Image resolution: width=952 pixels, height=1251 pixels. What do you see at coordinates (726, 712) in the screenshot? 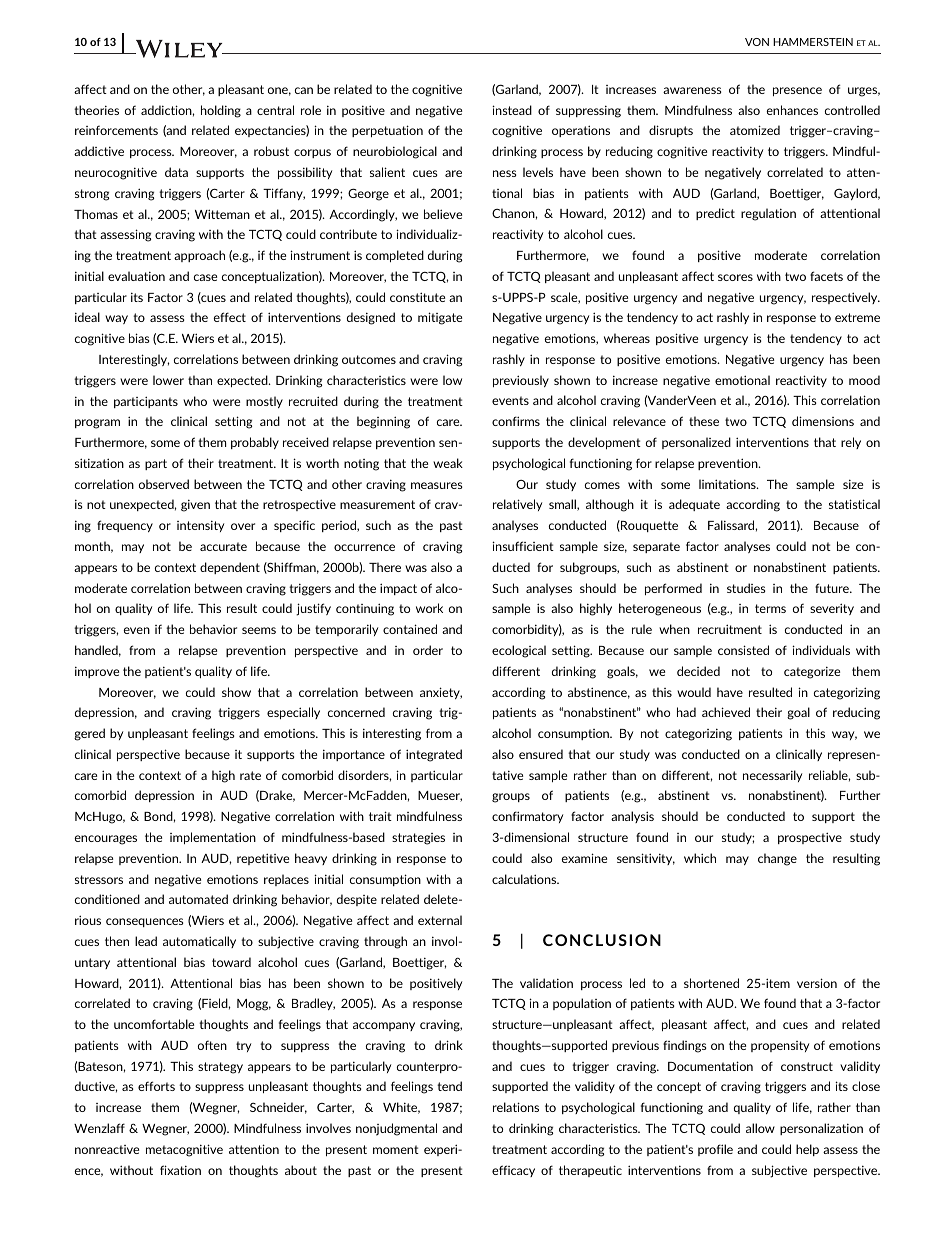
I see `achieved` at bounding box center [726, 712].
